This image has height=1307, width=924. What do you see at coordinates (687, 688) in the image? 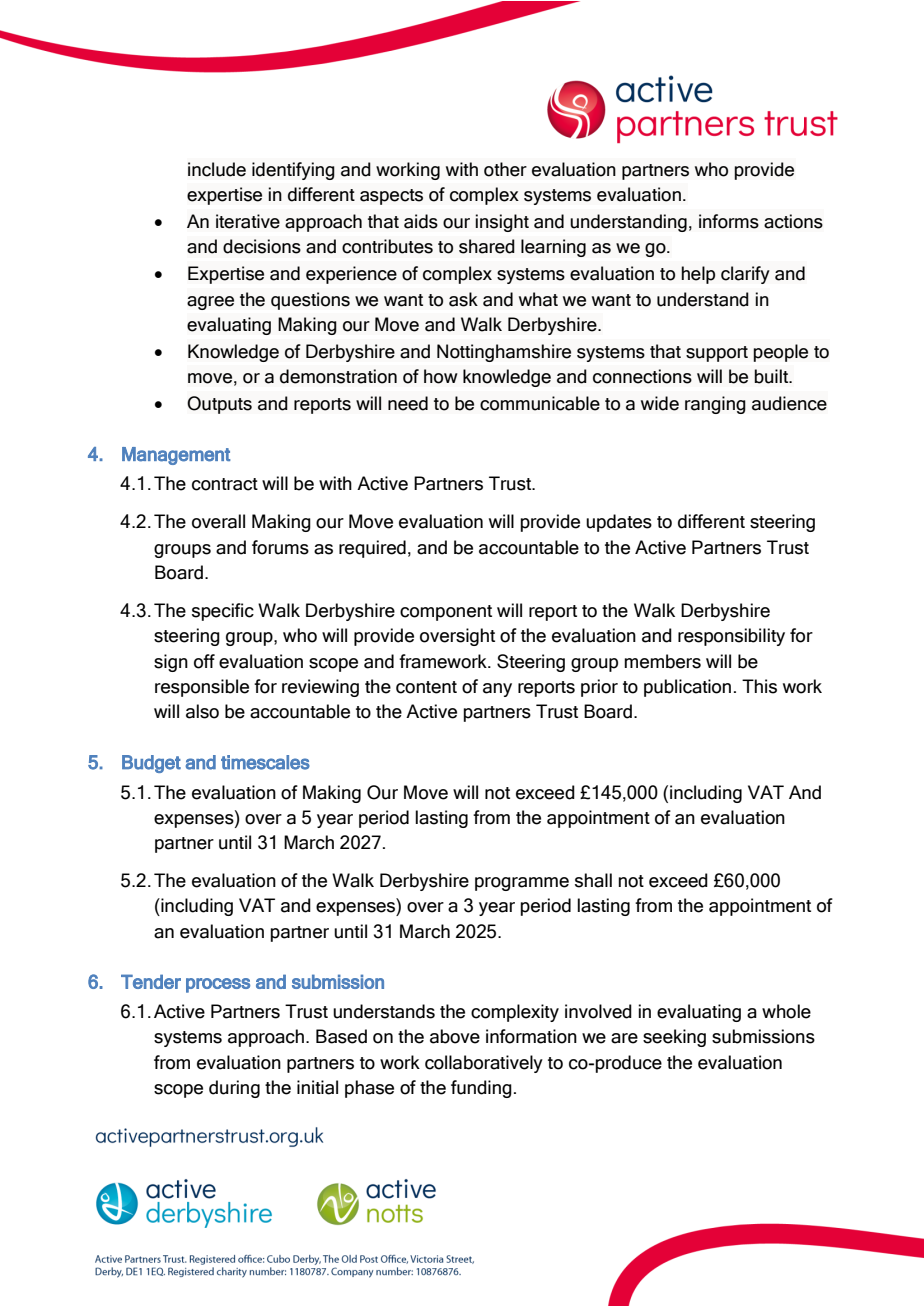
I see `publication` at bounding box center [687, 688].
